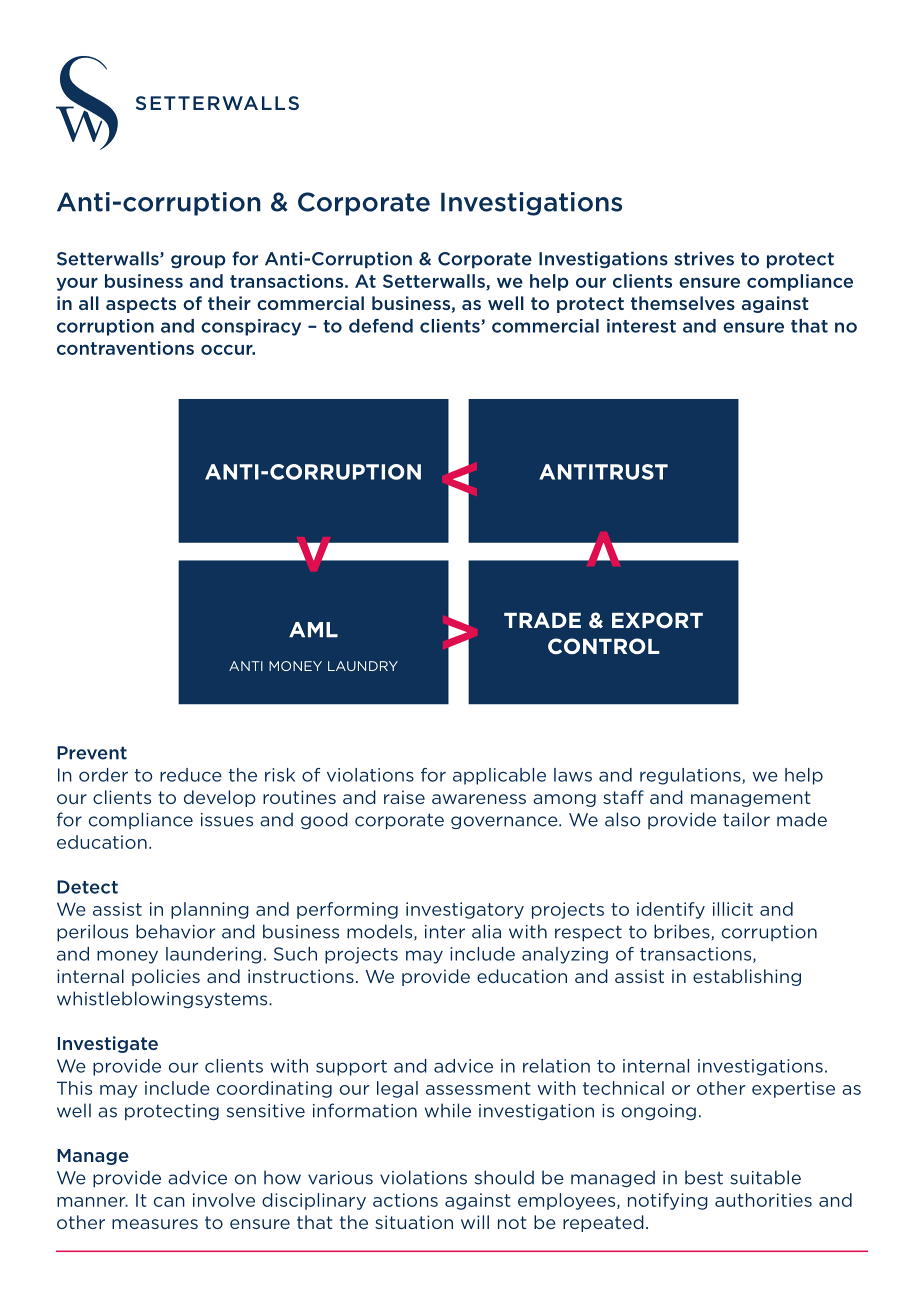 The image size is (924, 1308). I want to click on situation, so click(414, 1222).
